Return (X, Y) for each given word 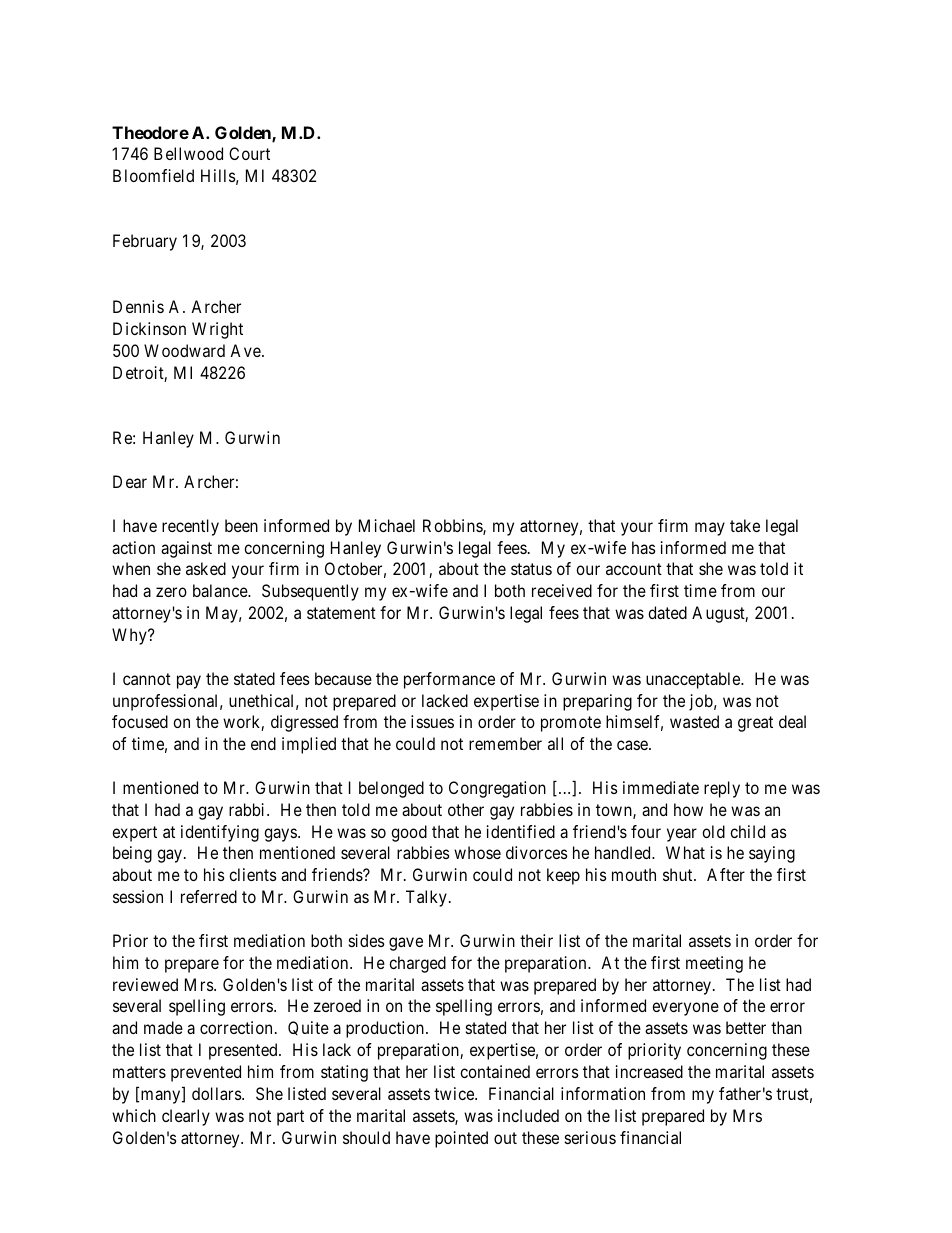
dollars (217, 1093)
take (745, 525)
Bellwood (188, 153)
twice (455, 1093)
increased (649, 1071)
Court (249, 153)
